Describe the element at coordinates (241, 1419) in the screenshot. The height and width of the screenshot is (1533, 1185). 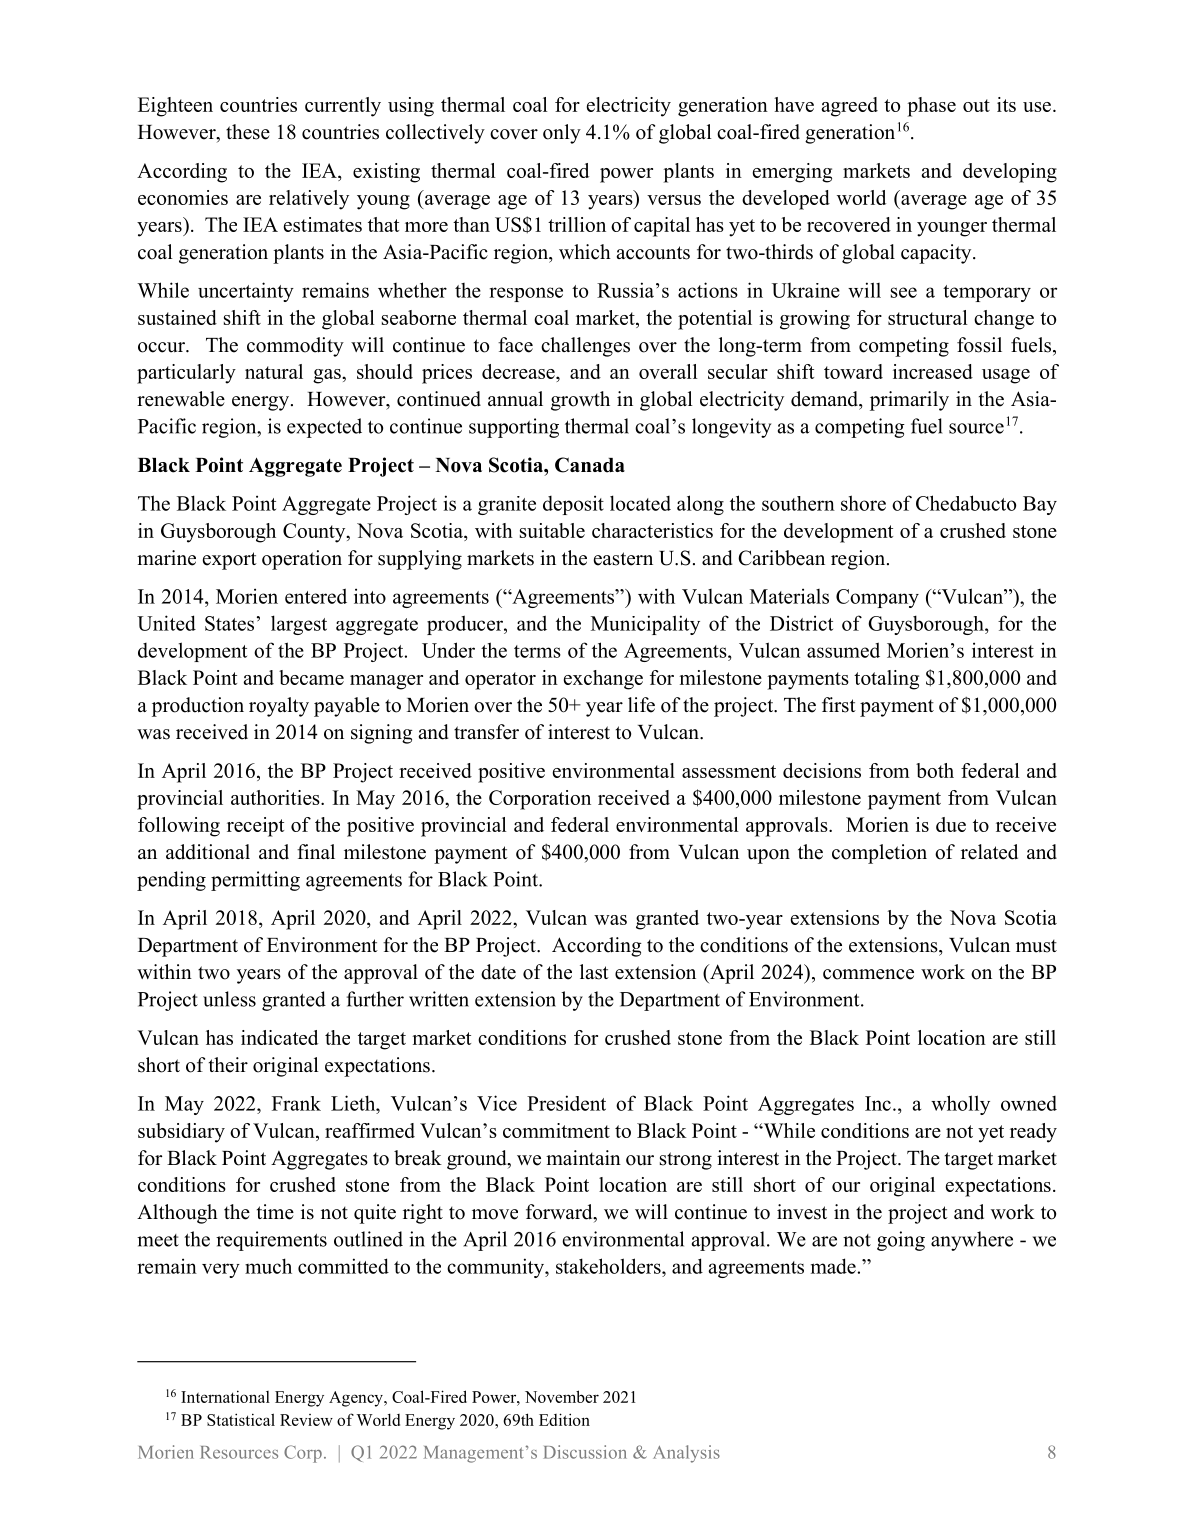
I see `Statistical` at that location.
